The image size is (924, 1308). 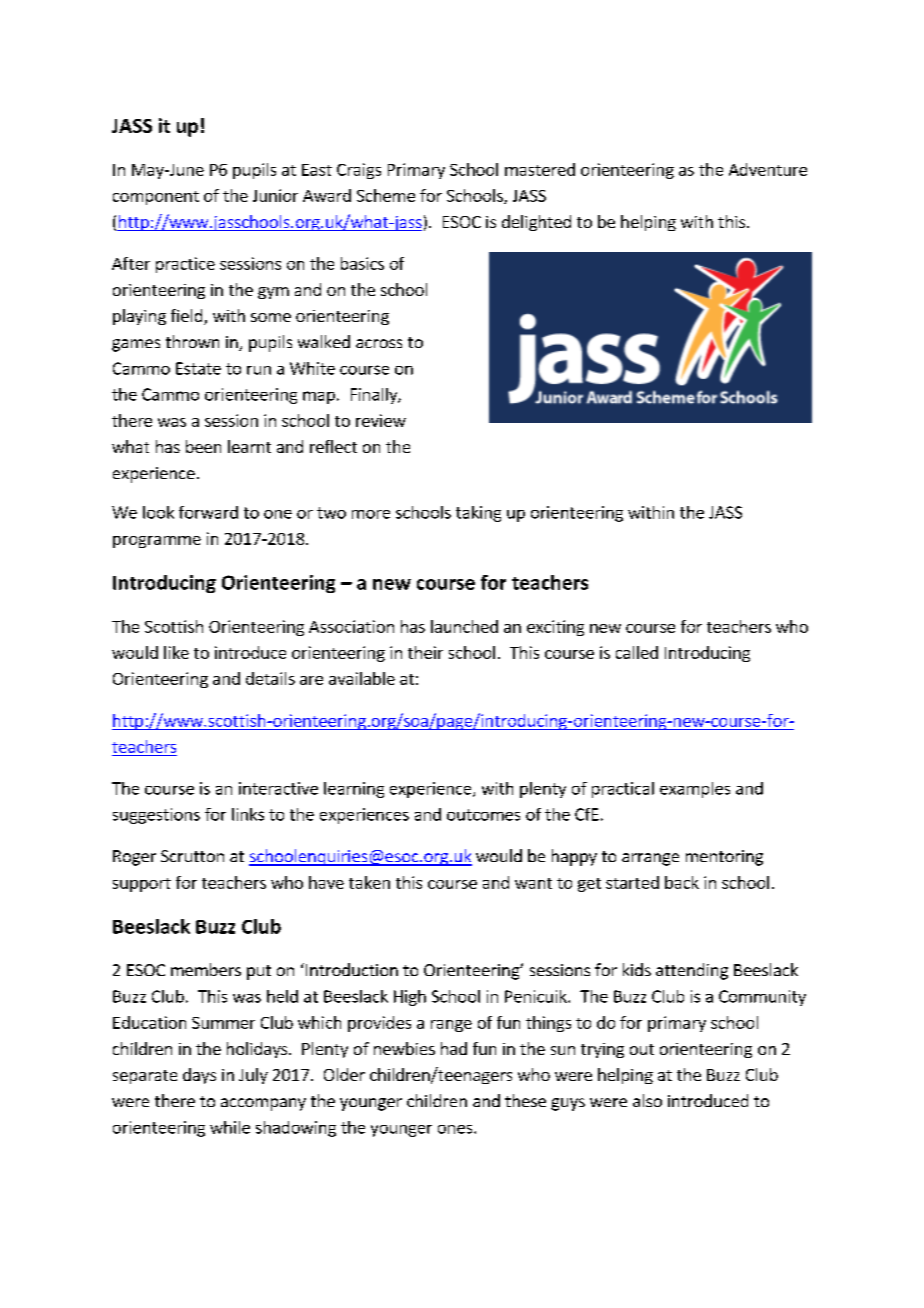 I want to click on Adventure, so click(x=768, y=169).
